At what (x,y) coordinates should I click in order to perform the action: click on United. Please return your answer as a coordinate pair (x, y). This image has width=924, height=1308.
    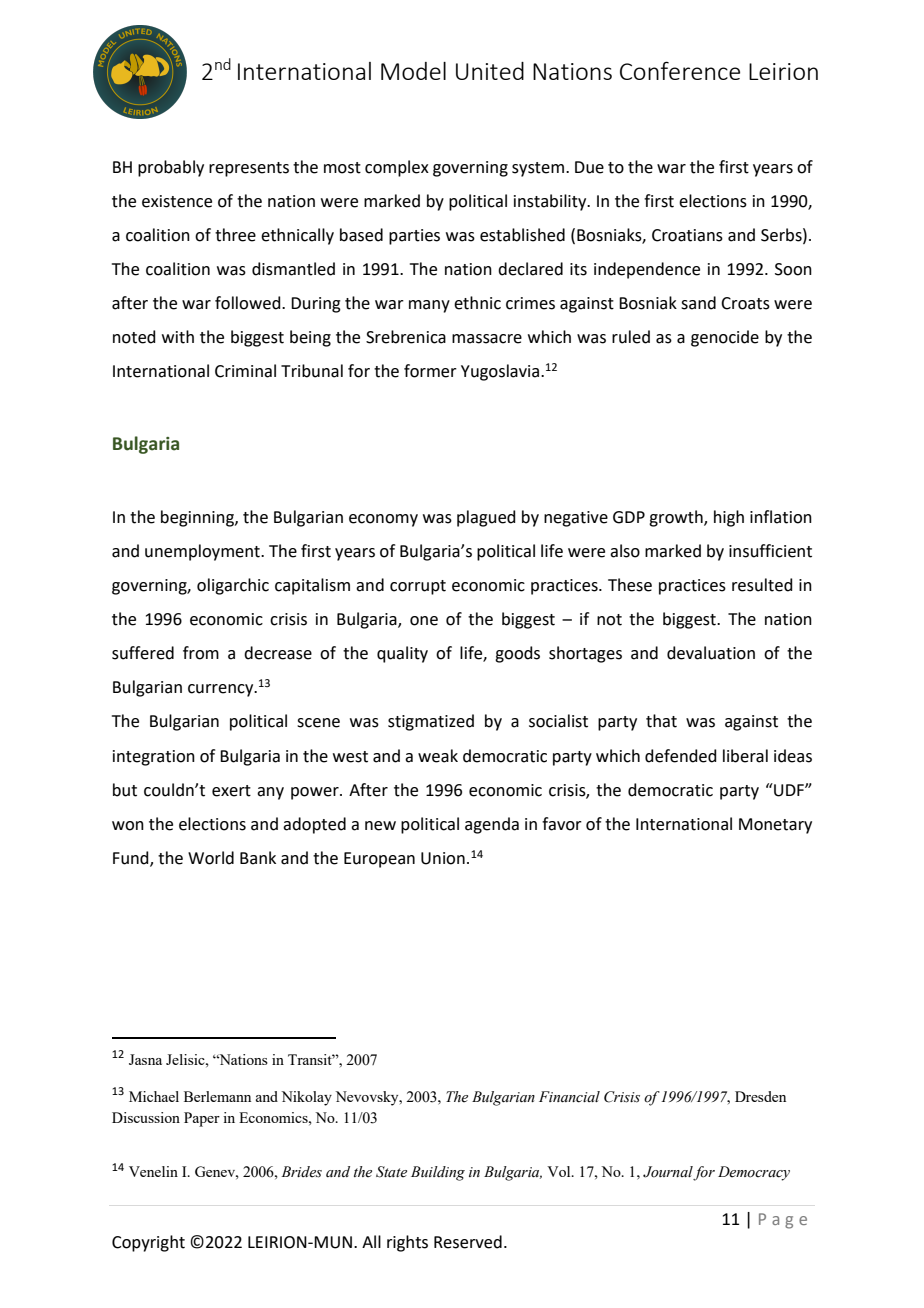
    Looking at the image, I should click on (490, 71).
